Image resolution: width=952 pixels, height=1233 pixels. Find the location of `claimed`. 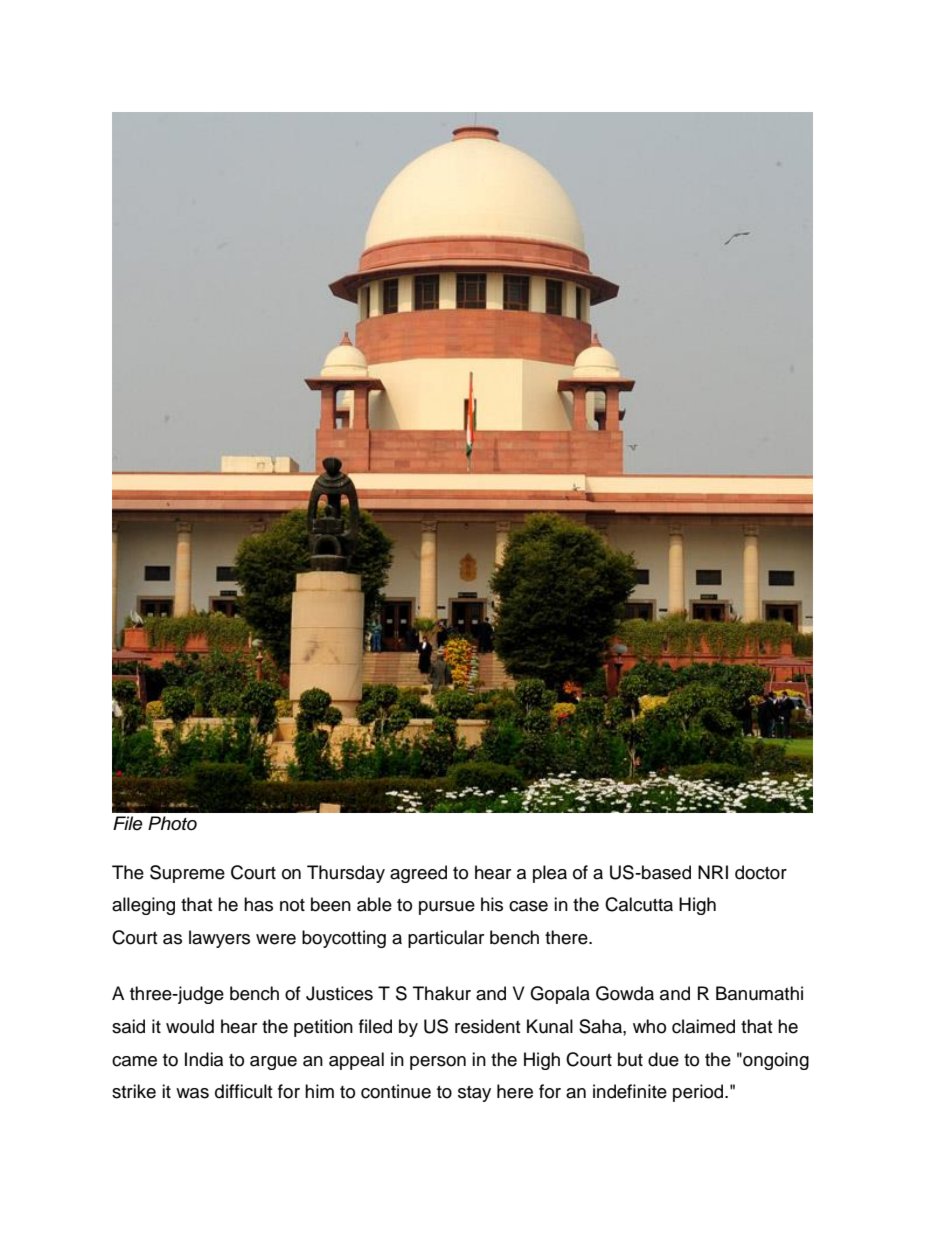

claimed is located at coordinates (703, 1026).
